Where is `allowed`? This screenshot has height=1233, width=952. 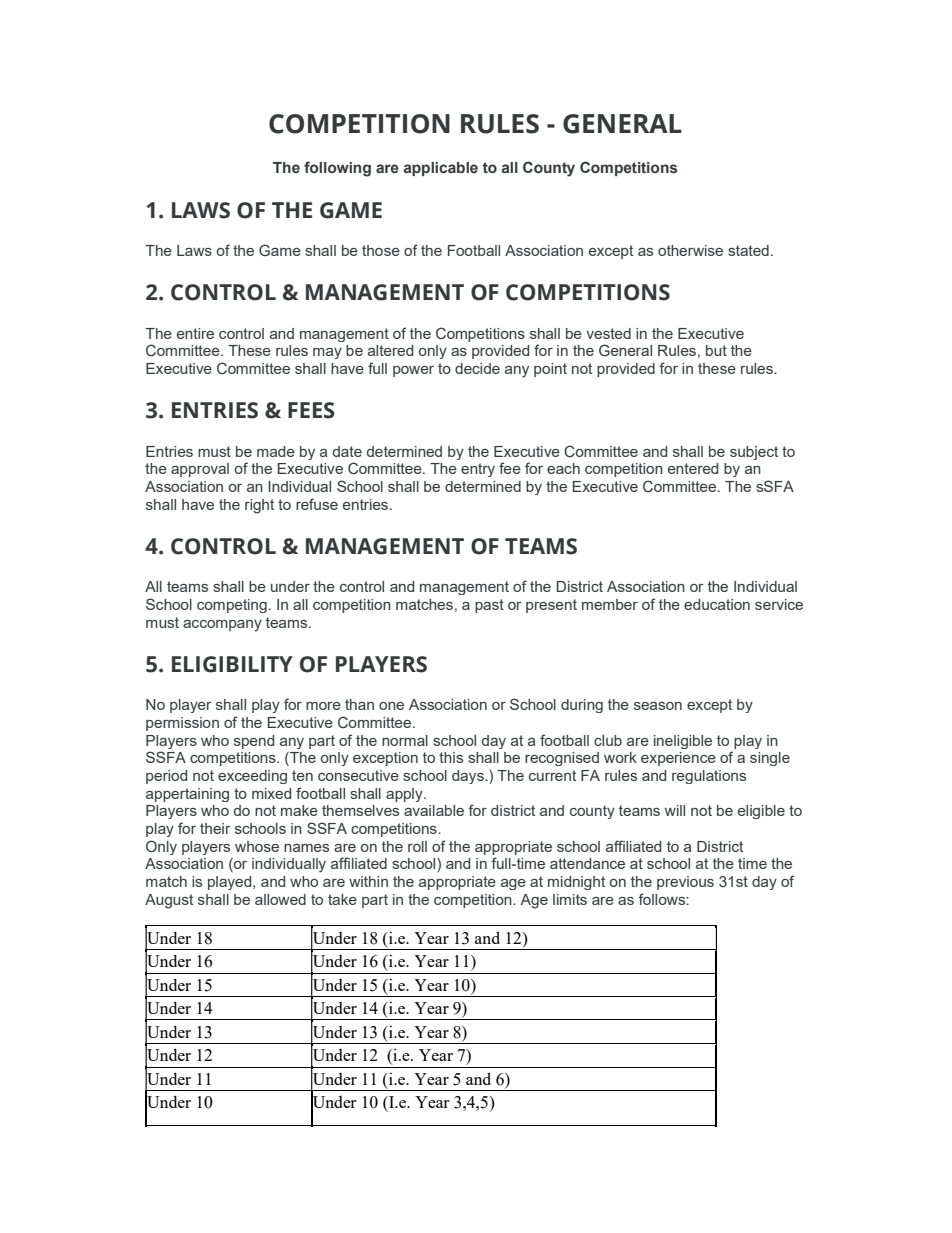
allowed is located at coordinates (280, 899).
